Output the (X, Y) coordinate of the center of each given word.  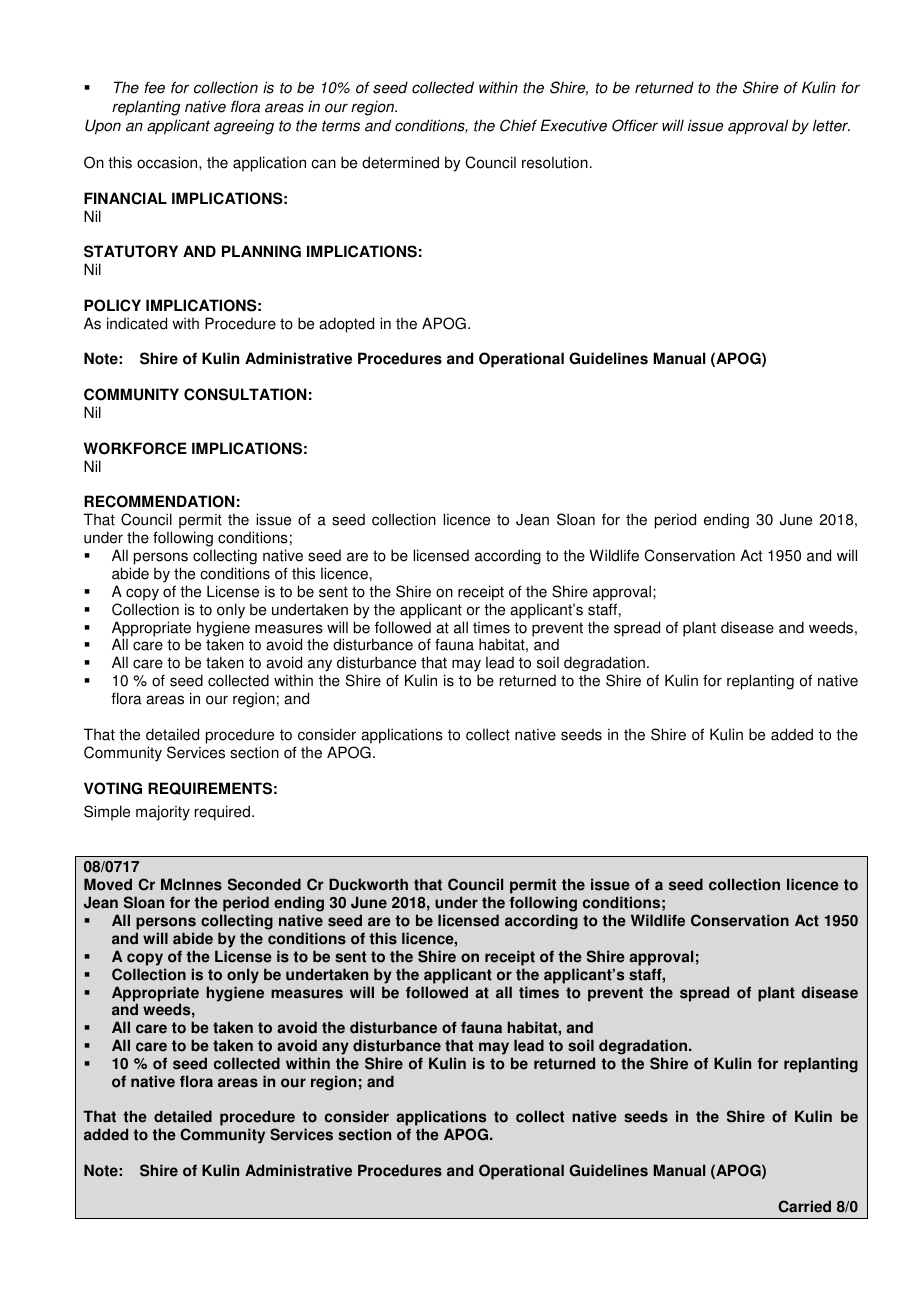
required (224, 813)
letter (831, 125)
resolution (555, 162)
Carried (804, 1206)
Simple (107, 813)
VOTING (113, 788)
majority (163, 813)
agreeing (244, 127)
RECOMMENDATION (159, 501)
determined (400, 162)
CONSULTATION (245, 394)
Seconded (264, 884)
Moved (108, 884)
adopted (346, 325)
